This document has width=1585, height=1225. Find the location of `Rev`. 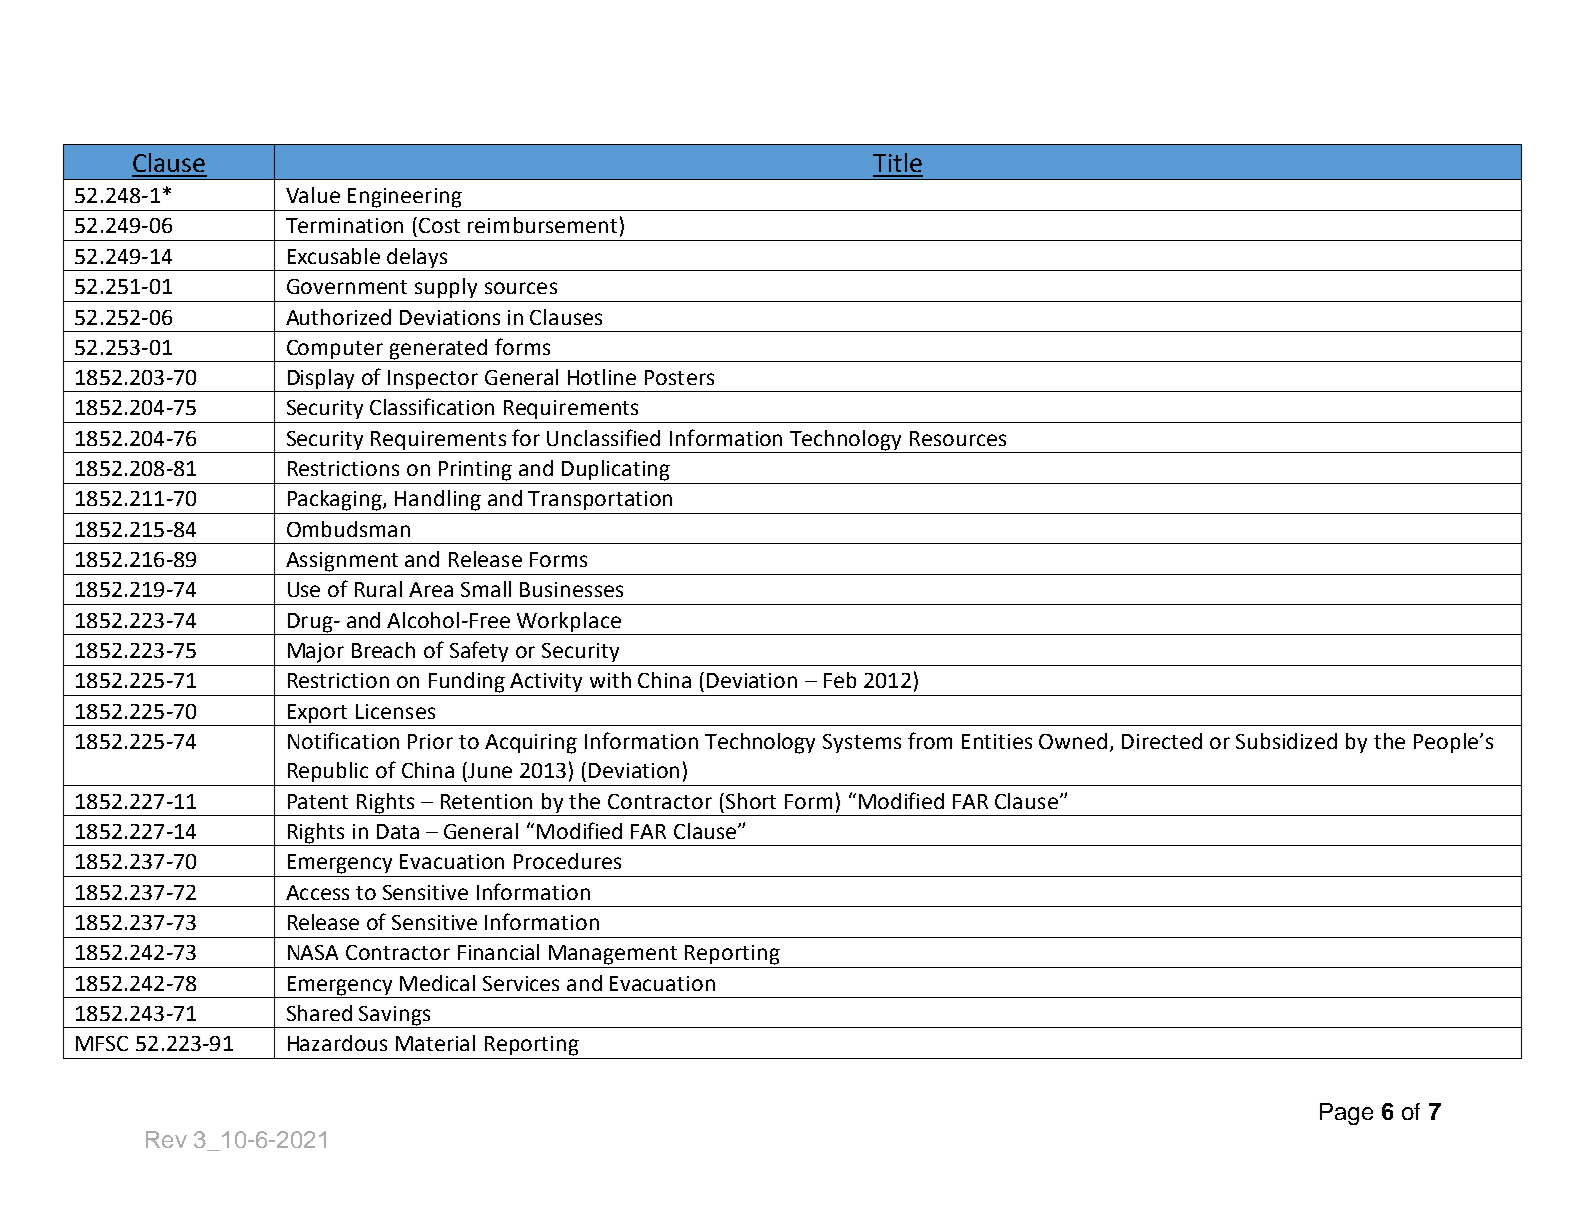

Rev is located at coordinates (166, 1139).
